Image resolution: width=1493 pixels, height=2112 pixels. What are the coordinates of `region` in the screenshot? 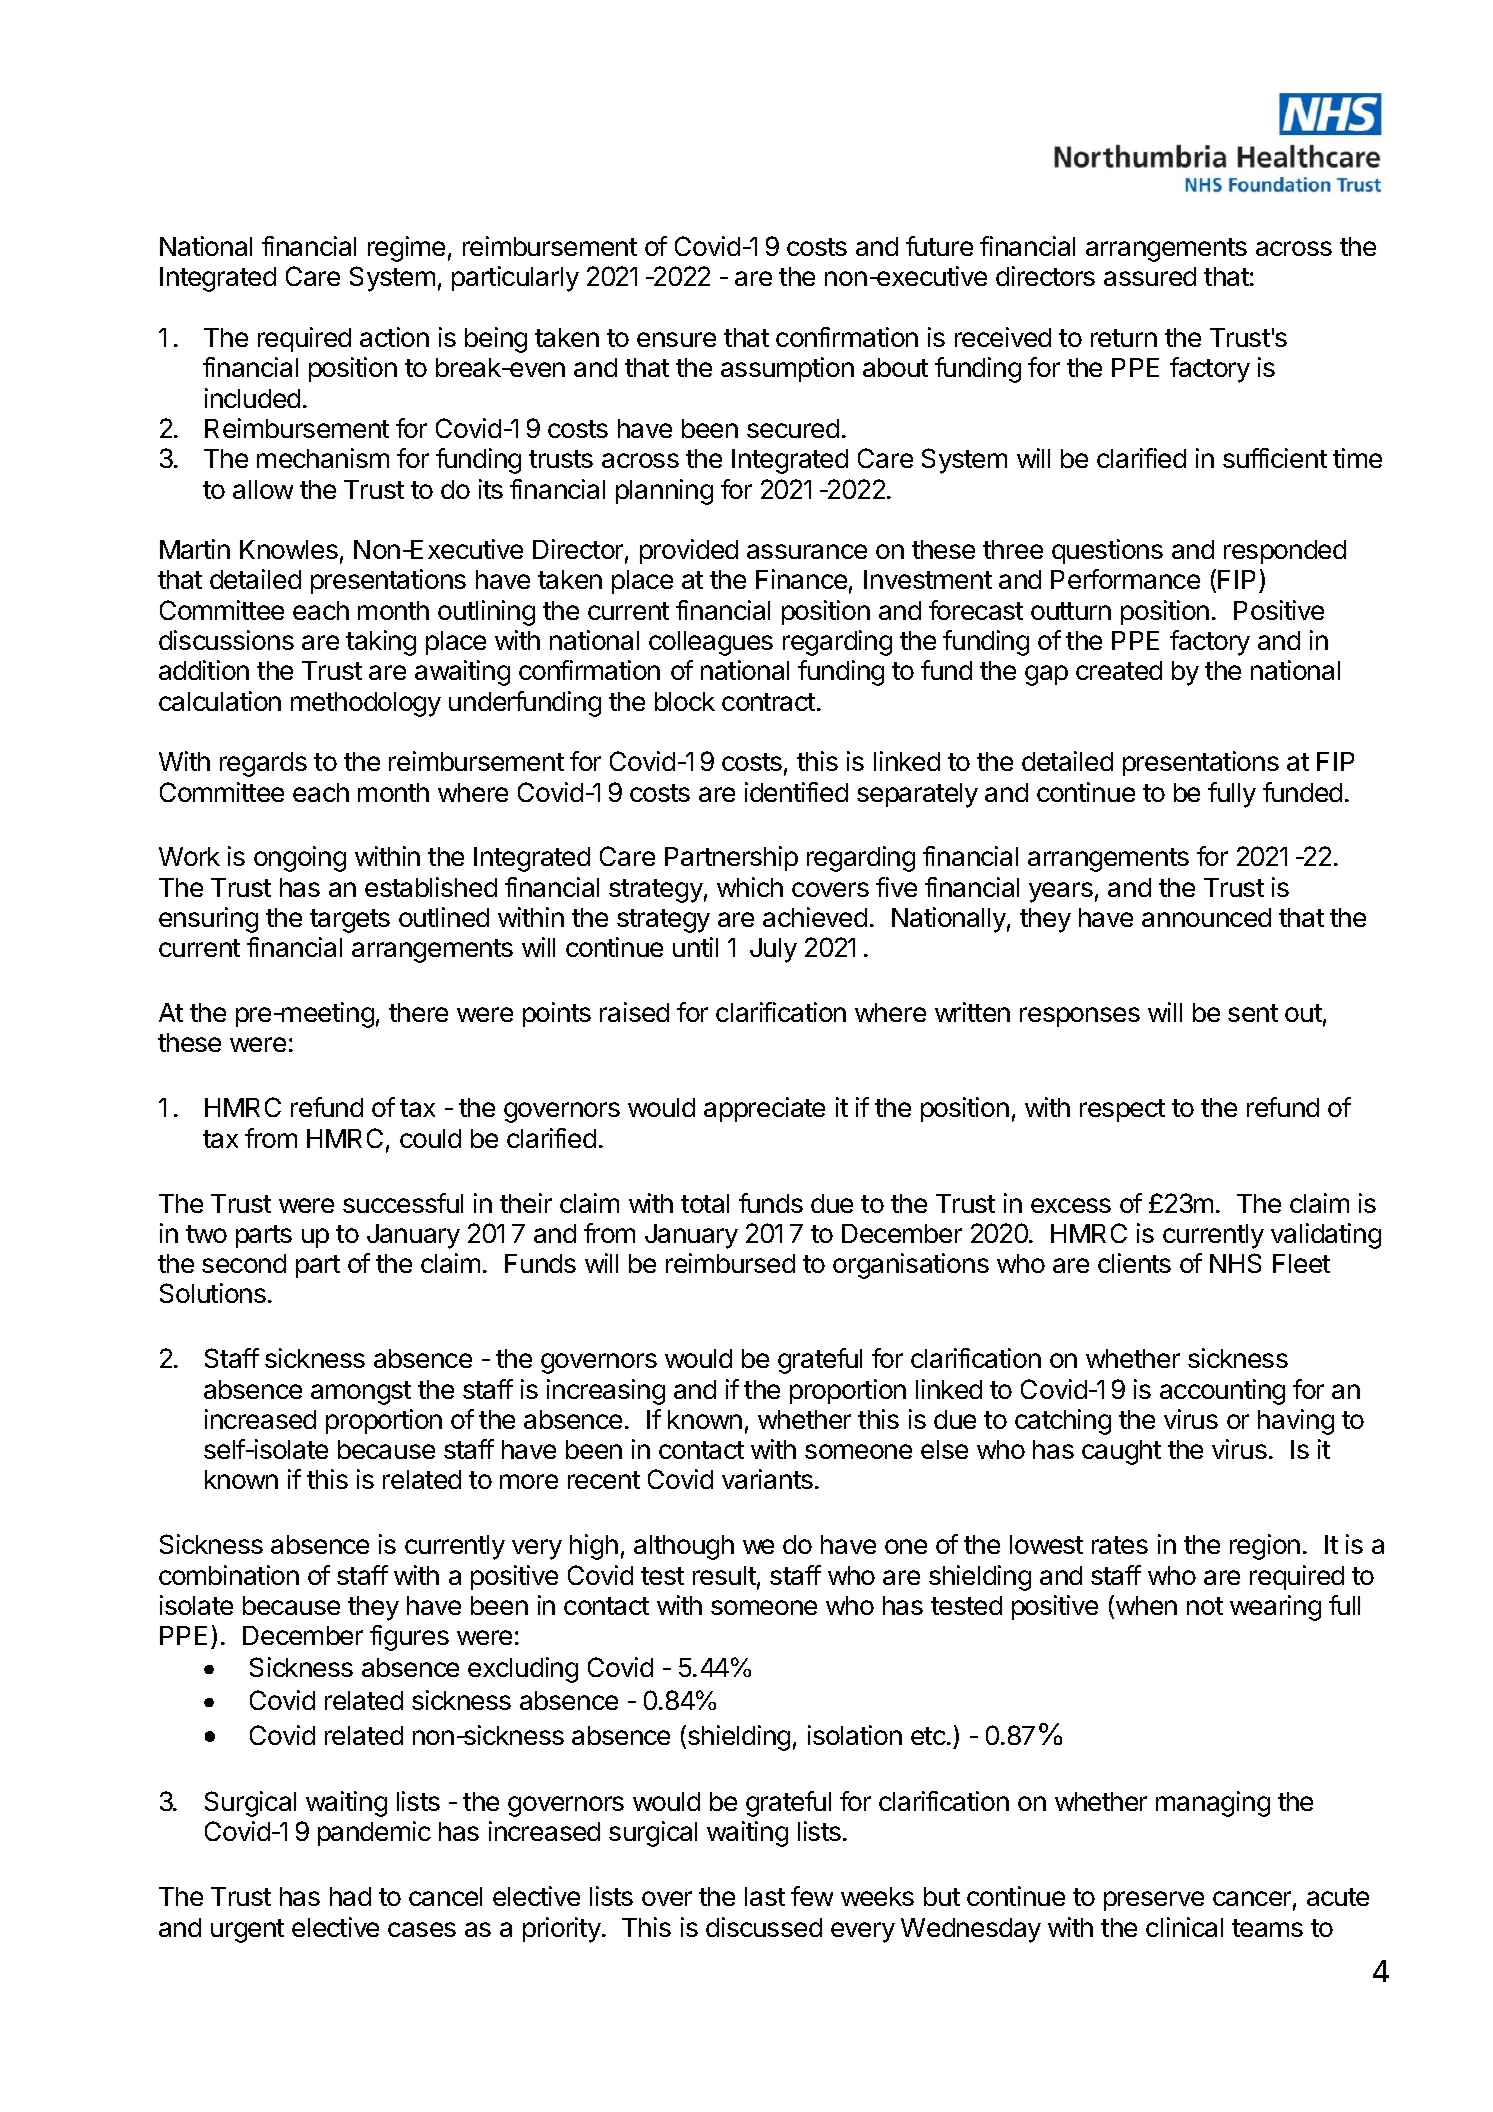 It's located at (1265, 1547).
